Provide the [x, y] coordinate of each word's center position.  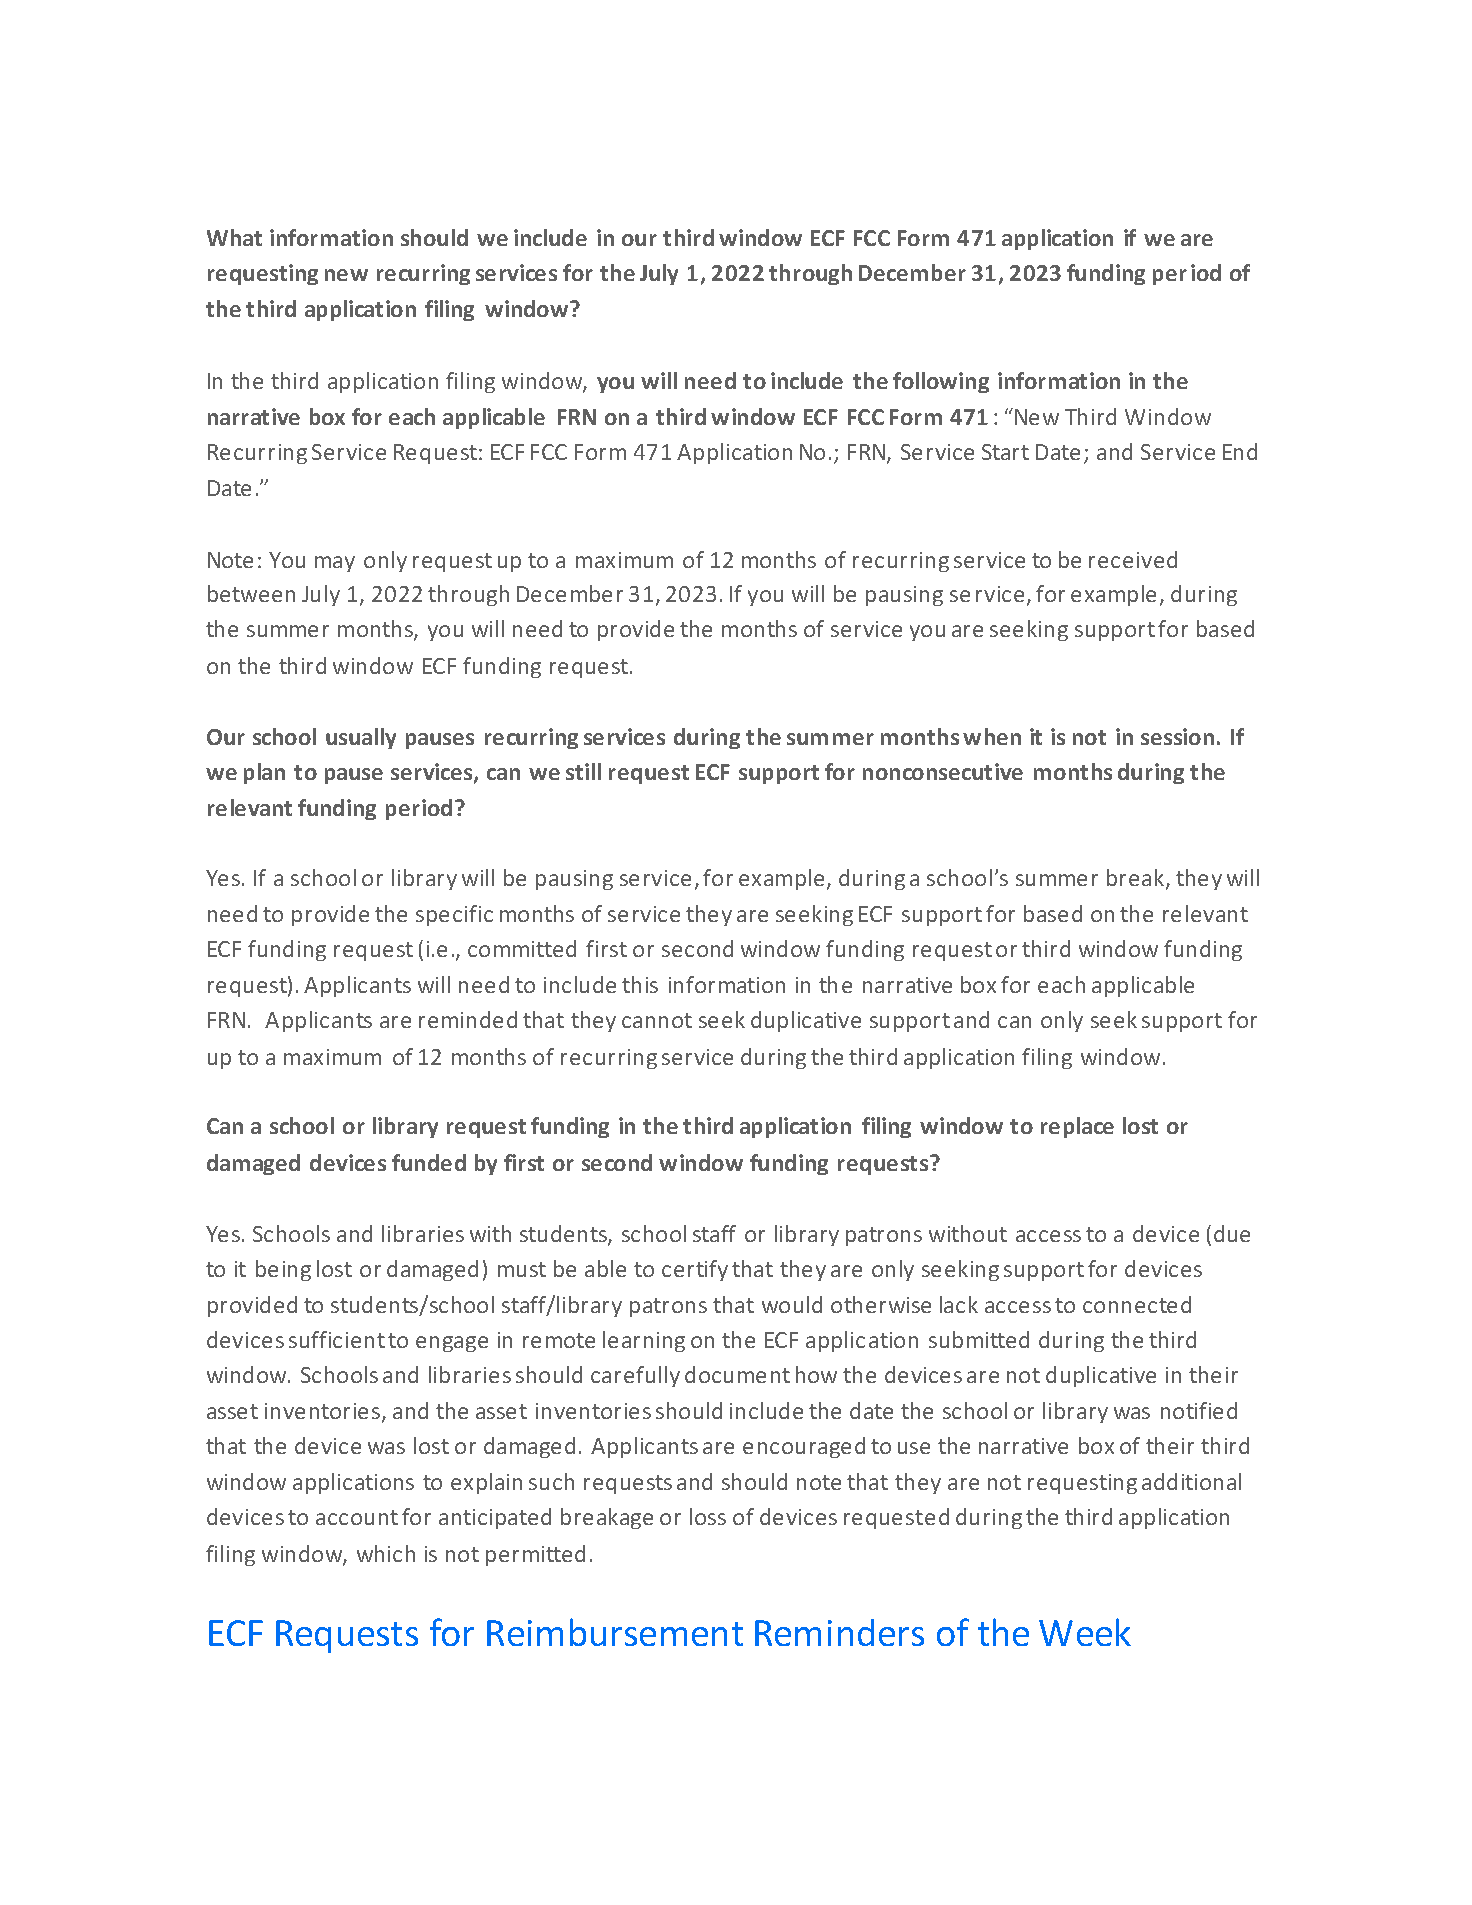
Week [1085, 1632]
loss [708, 1516]
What [234, 237]
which [386, 1553]
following [941, 382]
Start [1005, 452]
